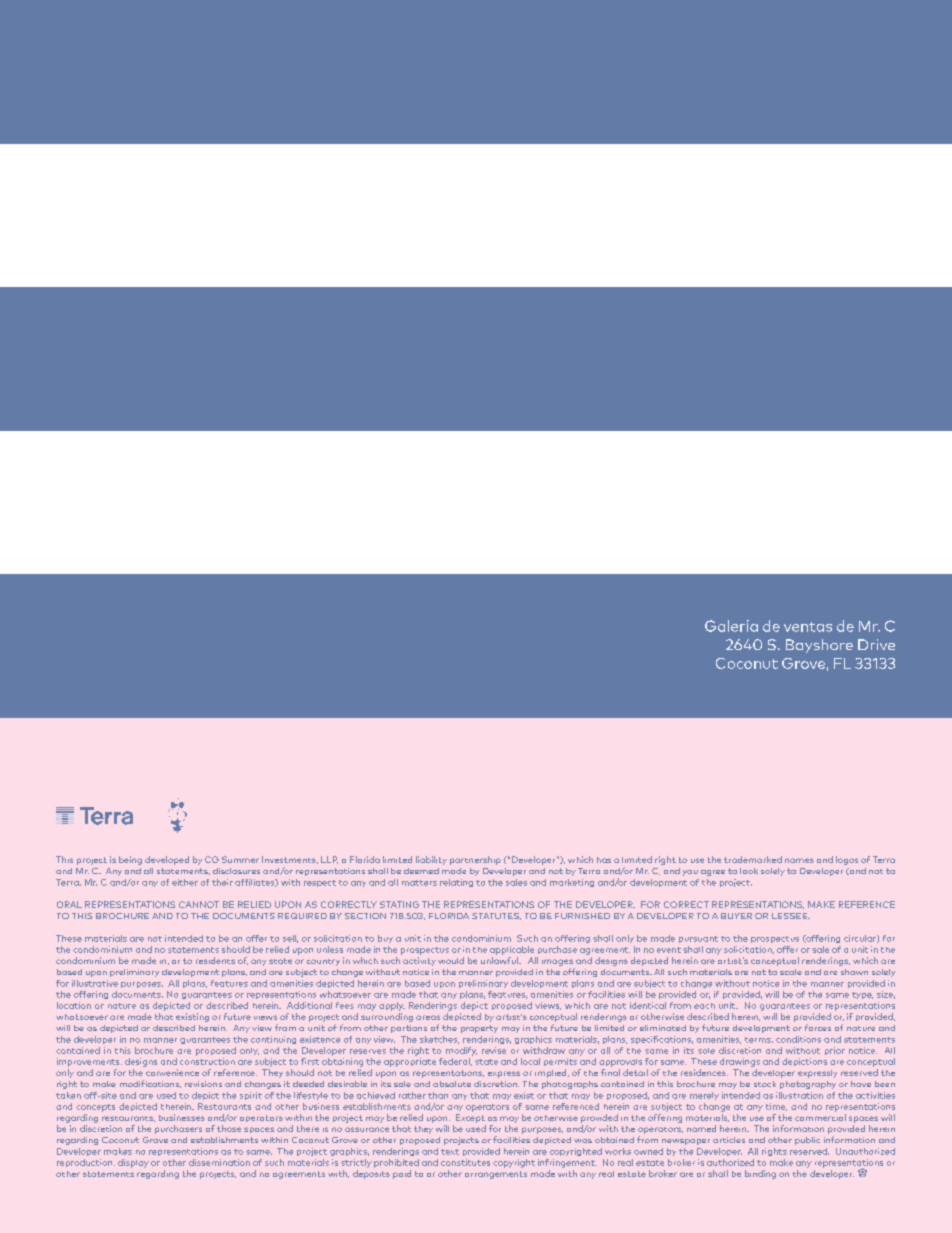 This screenshot has width=952, height=1233. Describe the element at coordinates (753, 859) in the screenshot. I see `trademarked` at that location.
